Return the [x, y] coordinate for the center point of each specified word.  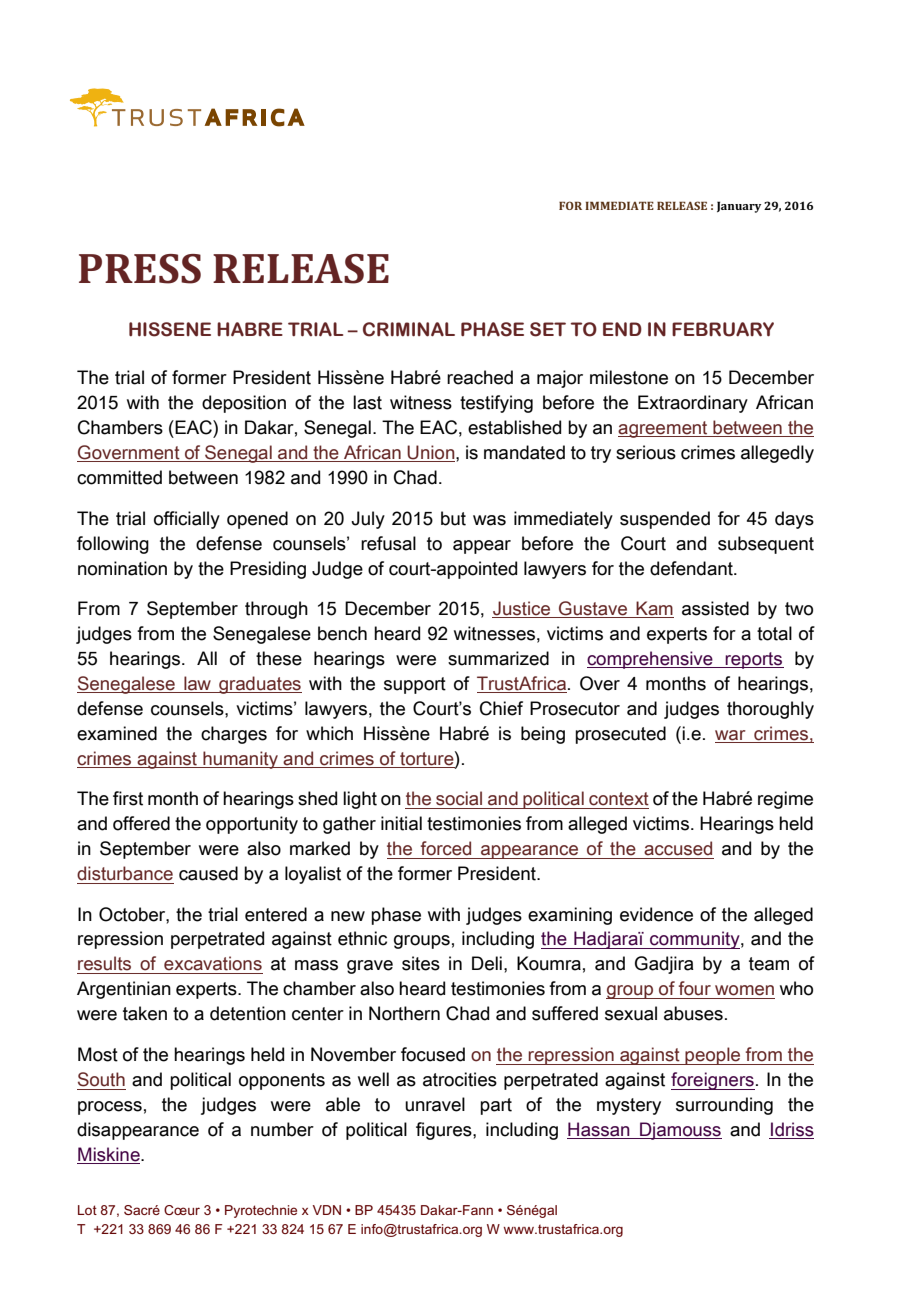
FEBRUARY [723, 329]
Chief [501, 708]
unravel [435, 1104]
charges [234, 735]
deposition [244, 404]
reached [480, 377]
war [730, 735]
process [110, 1108]
